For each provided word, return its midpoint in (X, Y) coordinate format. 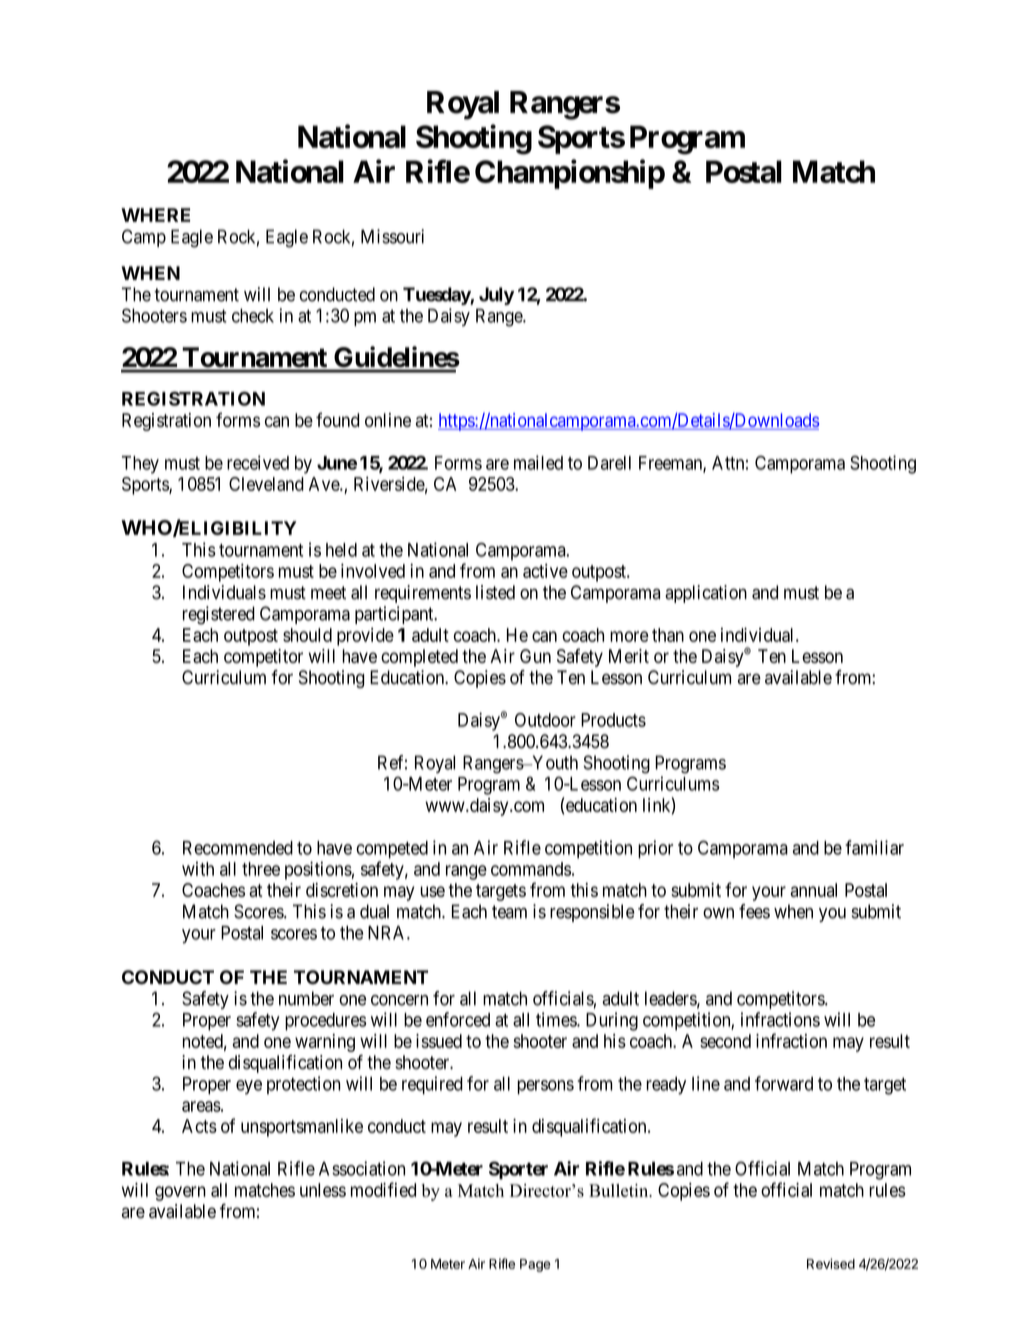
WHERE (155, 215)
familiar (874, 847)
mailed (538, 462)
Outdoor (545, 720)
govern (180, 1193)
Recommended (238, 848)
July (496, 296)
